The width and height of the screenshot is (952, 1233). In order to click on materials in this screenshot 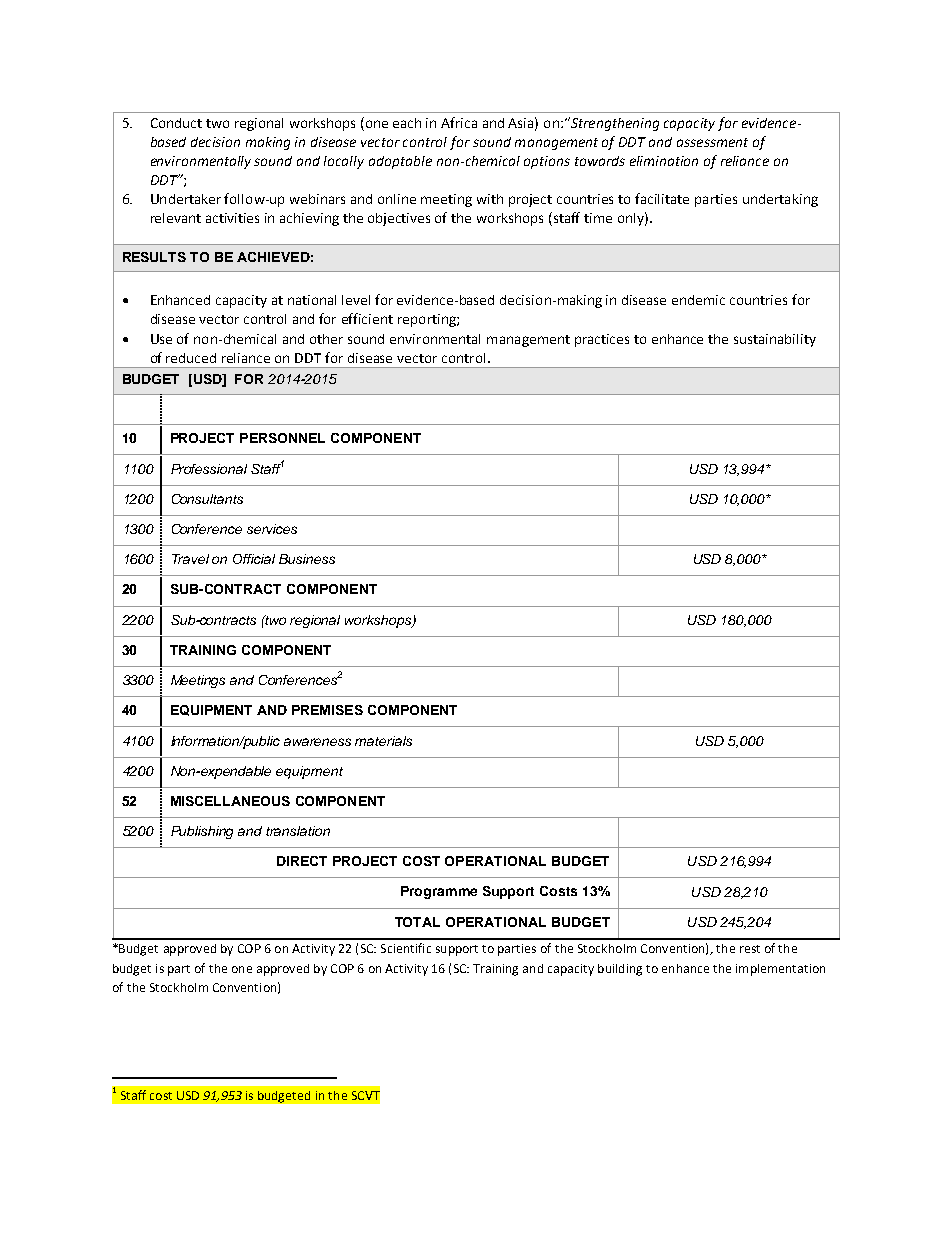, I will do `click(383, 741)`.
